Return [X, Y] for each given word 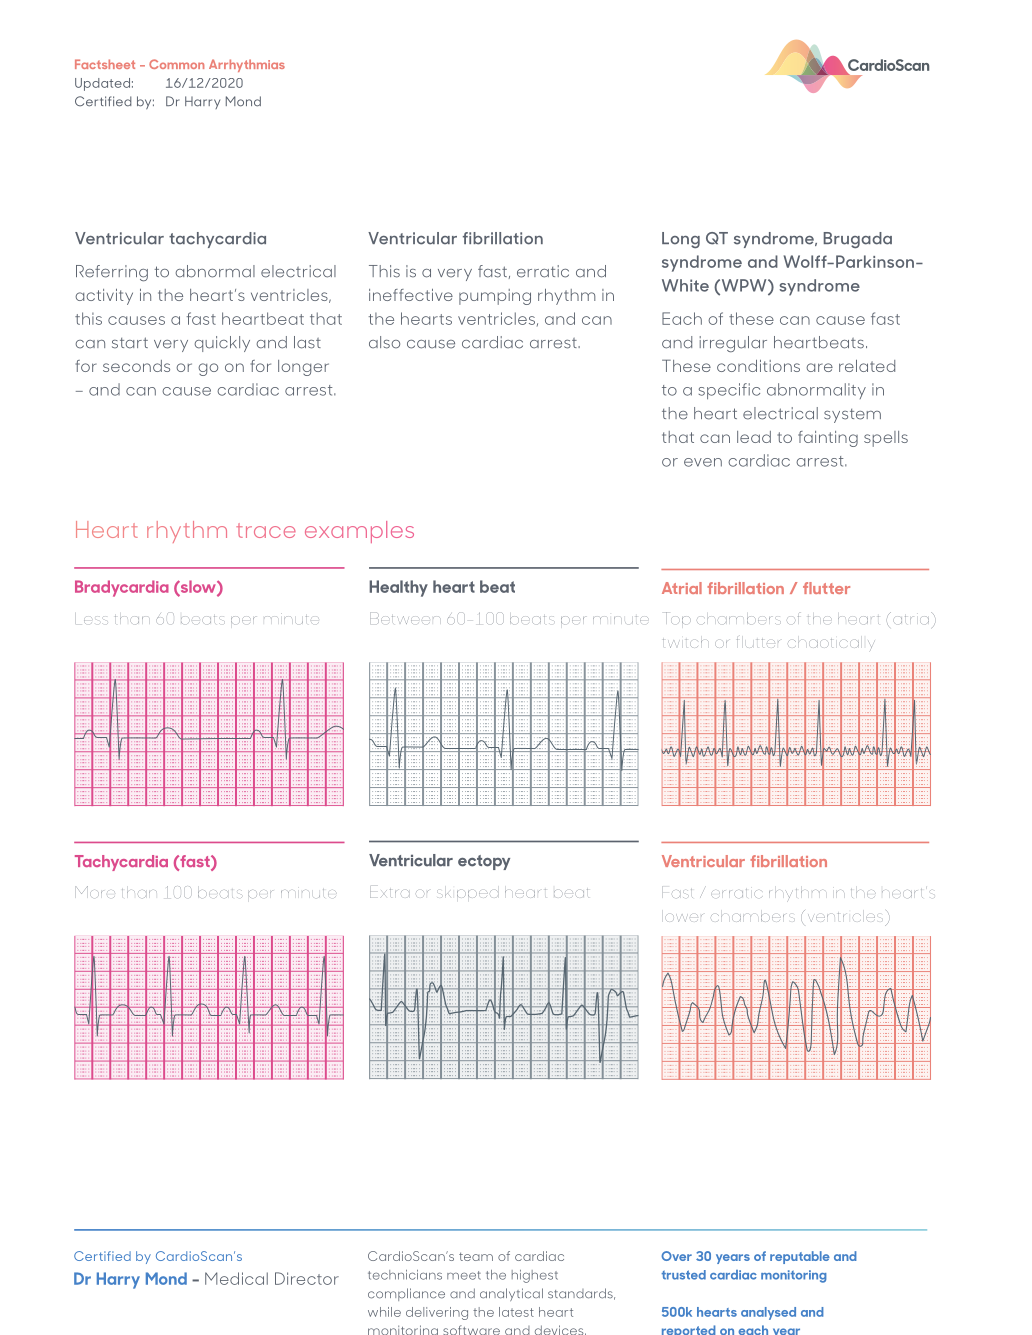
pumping [495, 297]
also [384, 342]
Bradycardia [122, 588]
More [95, 892]
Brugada [858, 240]
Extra [390, 893]
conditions [758, 366]
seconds [136, 366]
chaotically [830, 644]
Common [176, 64]
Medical [236, 1278]
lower [684, 918]
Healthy [398, 588]
